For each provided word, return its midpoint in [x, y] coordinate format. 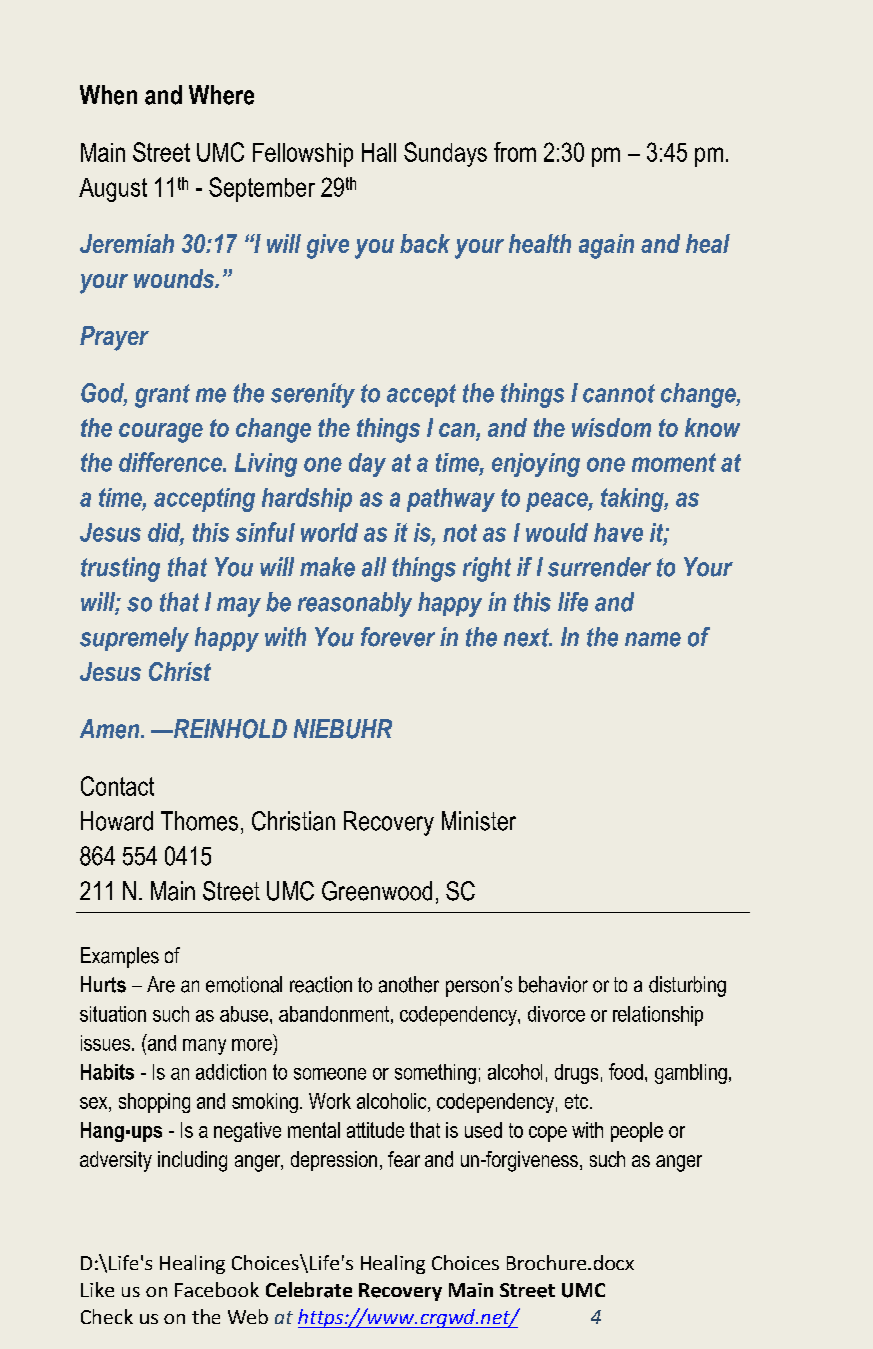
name [653, 639]
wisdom [611, 427]
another [409, 984]
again [606, 246]
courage [161, 433]
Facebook [217, 1289]
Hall [379, 152]
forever [398, 637]
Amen [111, 729]
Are [161, 984]
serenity [313, 395]
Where [221, 95]
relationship [658, 1016]
